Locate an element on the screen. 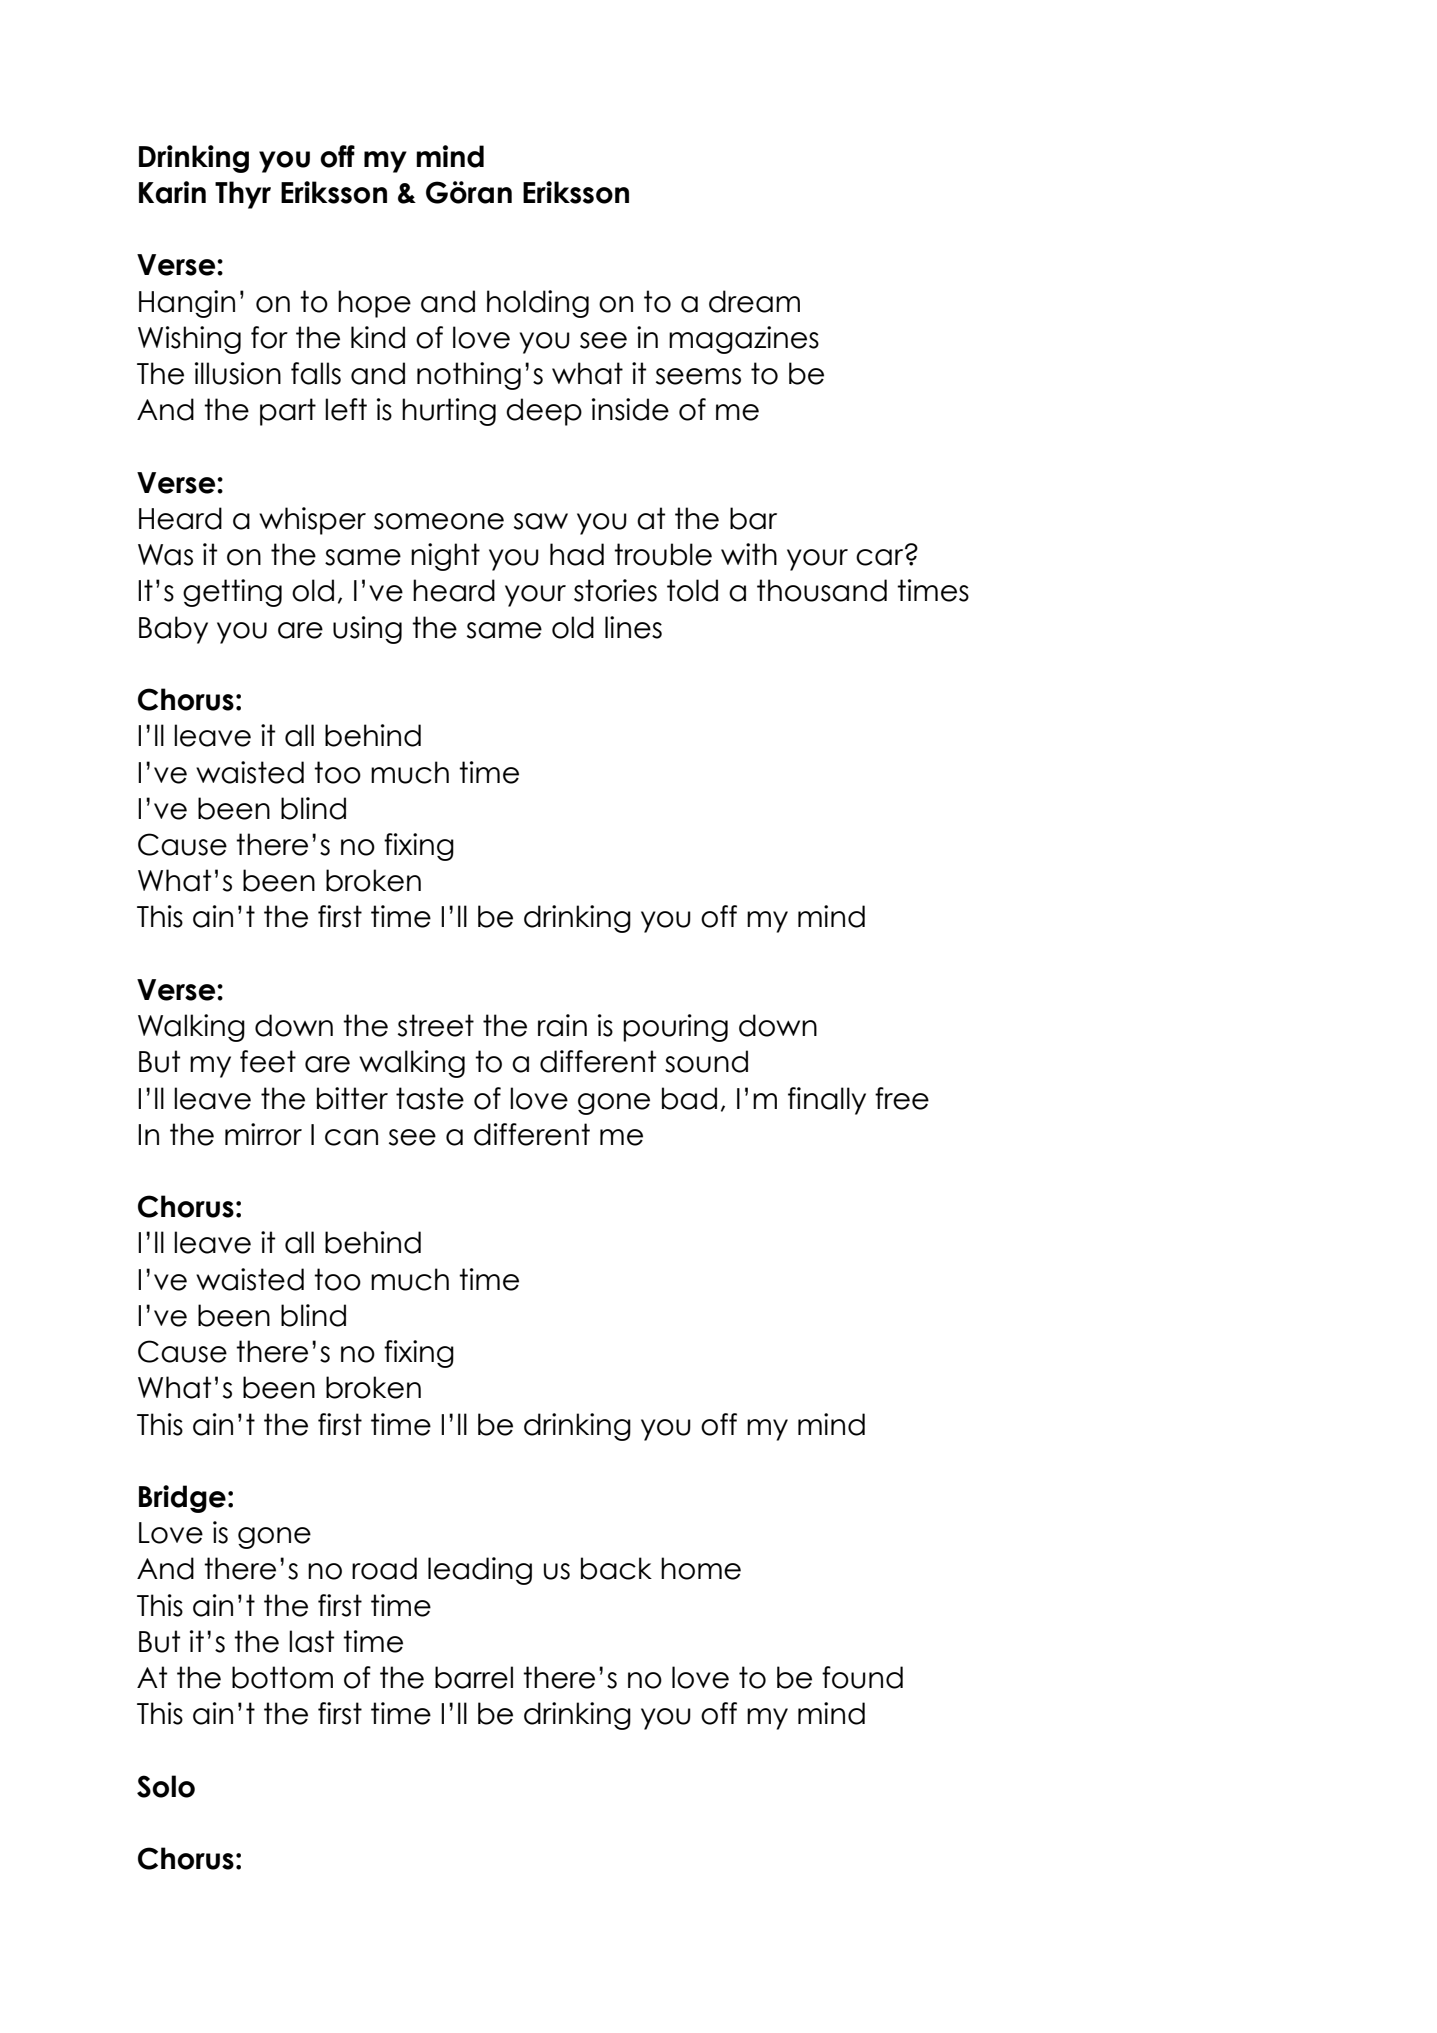 This screenshot has height=2033, width=1437. holding is located at coordinates (538, 304).
